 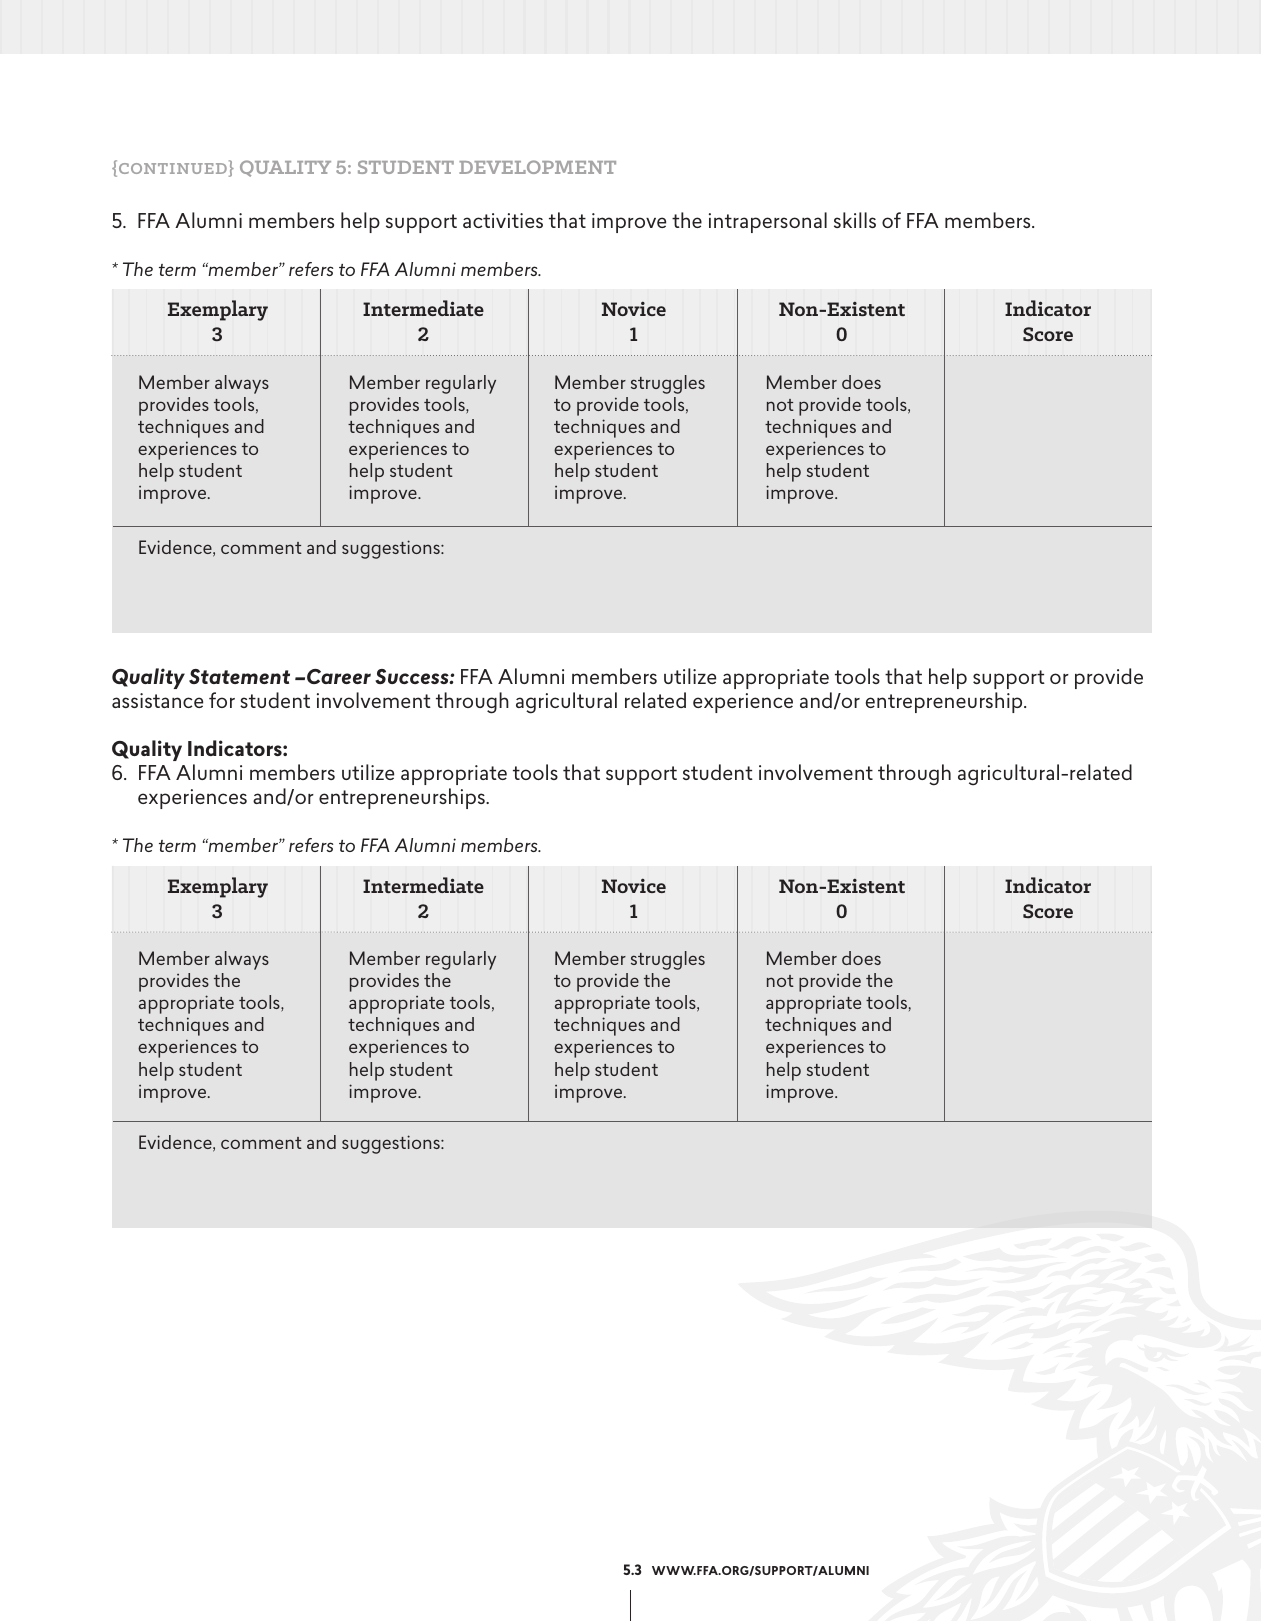 I want to click on skills, so click(x=855, y=220).
